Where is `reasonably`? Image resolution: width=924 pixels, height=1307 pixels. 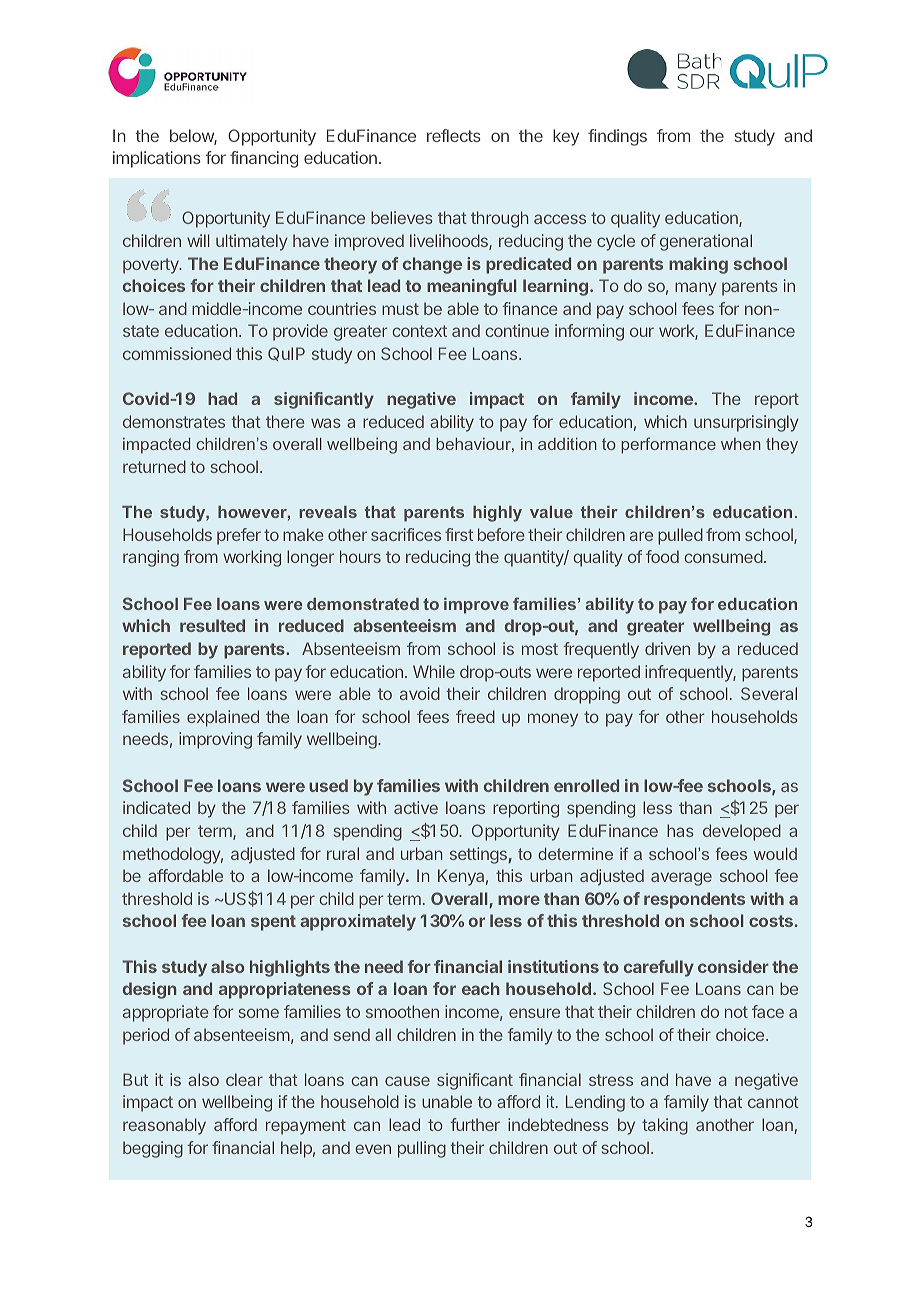
reasonably is located at coordinates (164, 1126).
